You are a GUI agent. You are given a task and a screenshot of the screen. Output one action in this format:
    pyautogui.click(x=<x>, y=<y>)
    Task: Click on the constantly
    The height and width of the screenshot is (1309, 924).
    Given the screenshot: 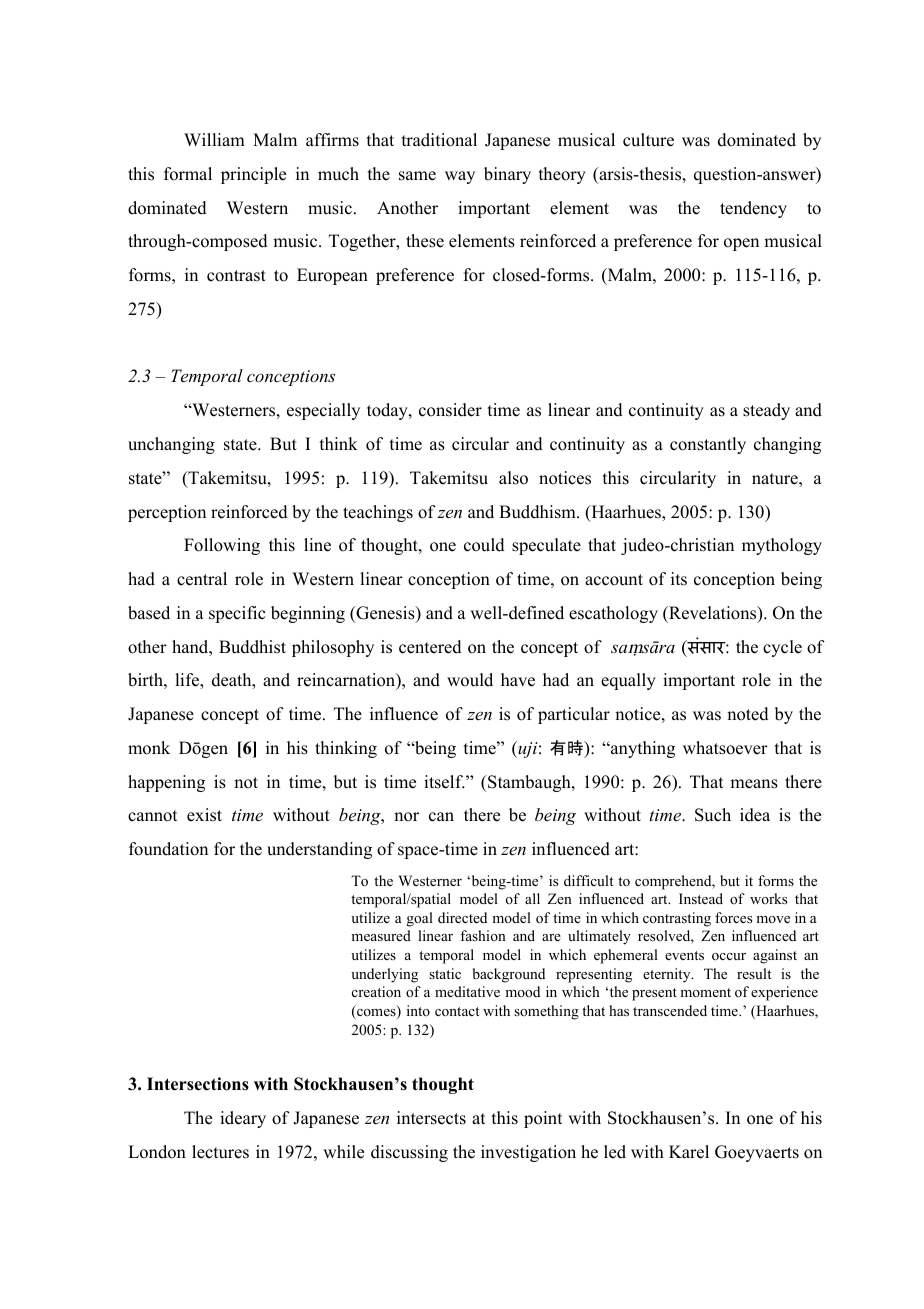 What is the action you would take?
    pyautogui.click(x=708, y=445)
